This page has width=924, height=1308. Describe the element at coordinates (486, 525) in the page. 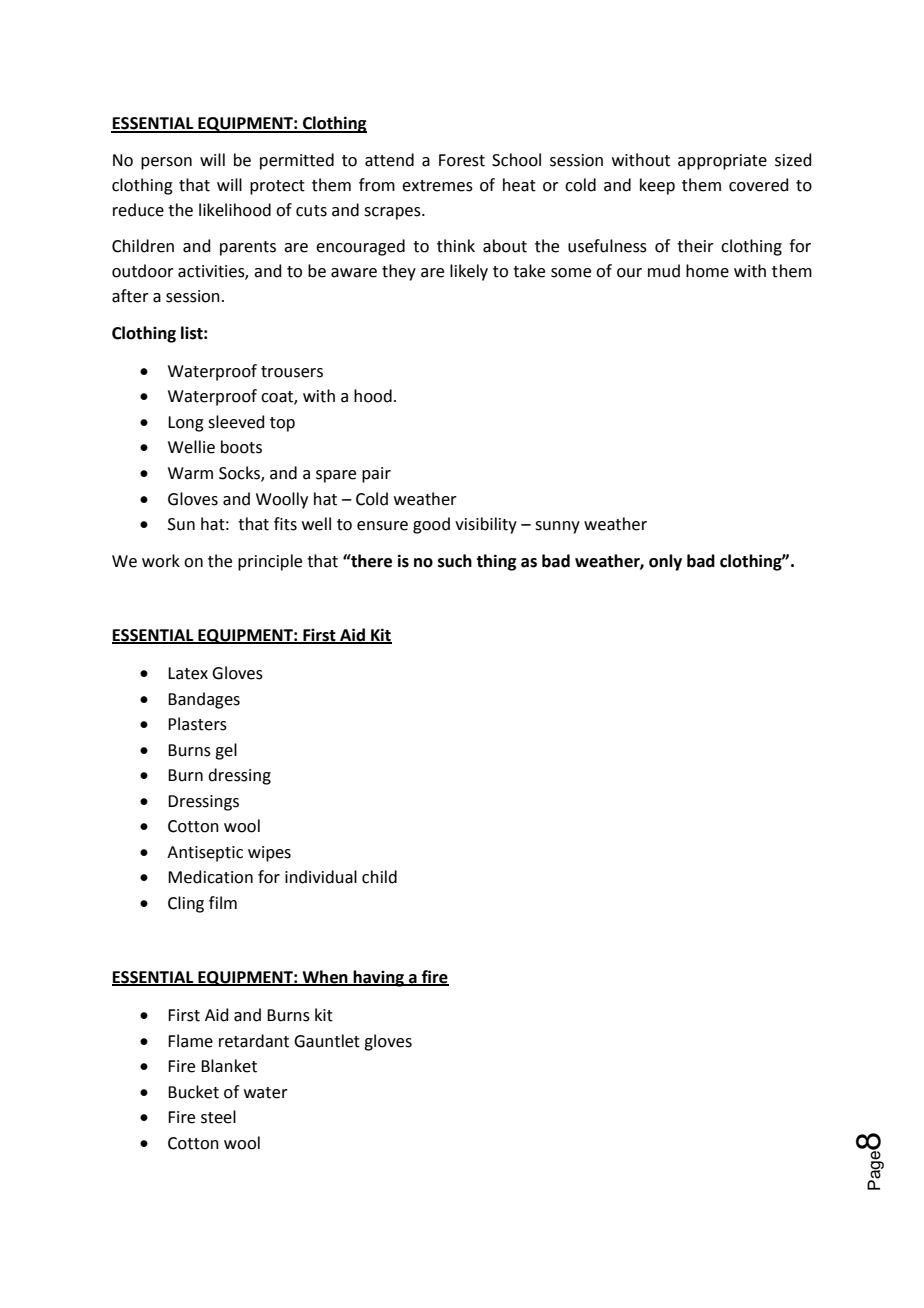

I see `visibility` at that location.
